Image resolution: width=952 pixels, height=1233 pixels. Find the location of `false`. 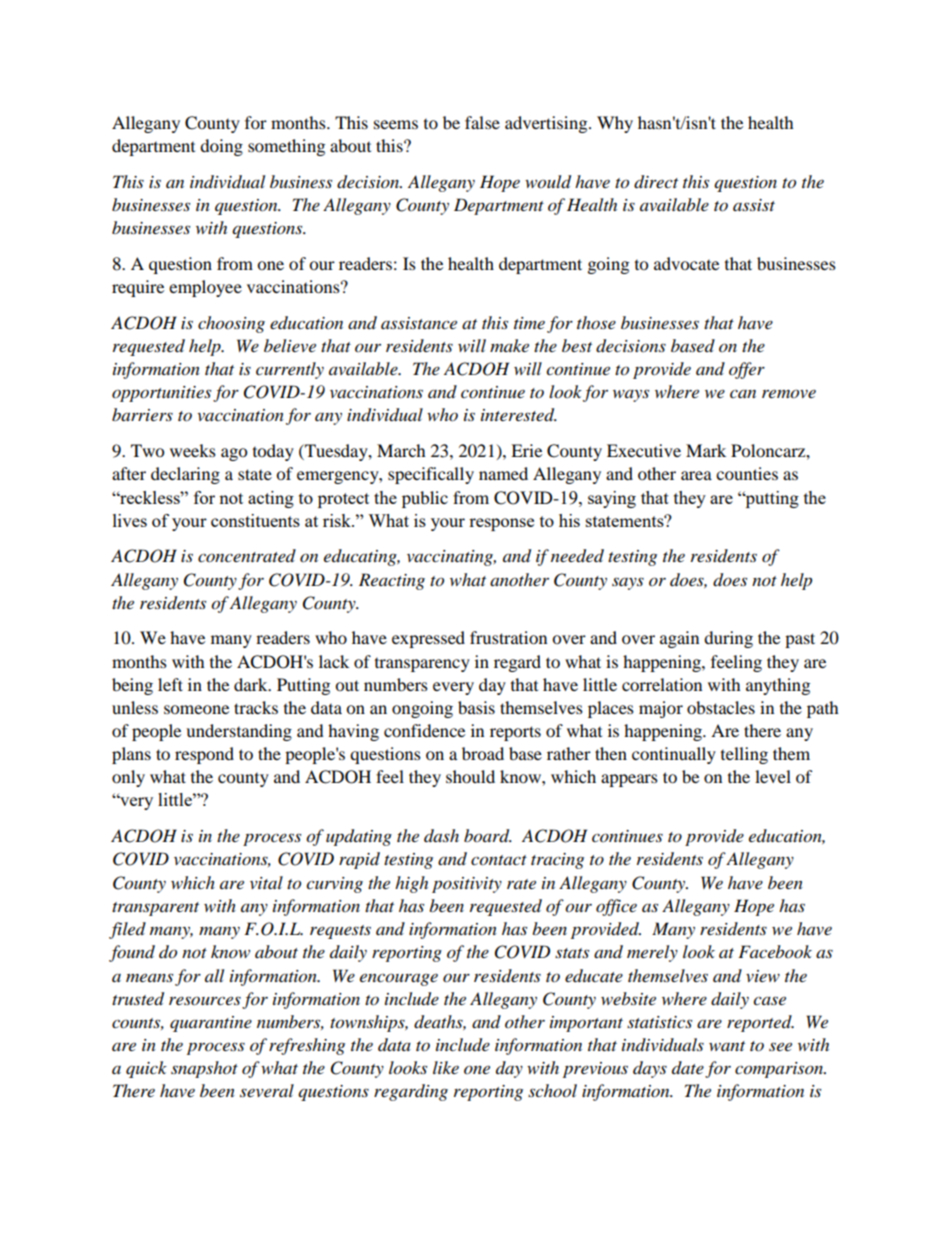

false is located at coordinates (482, 122).
